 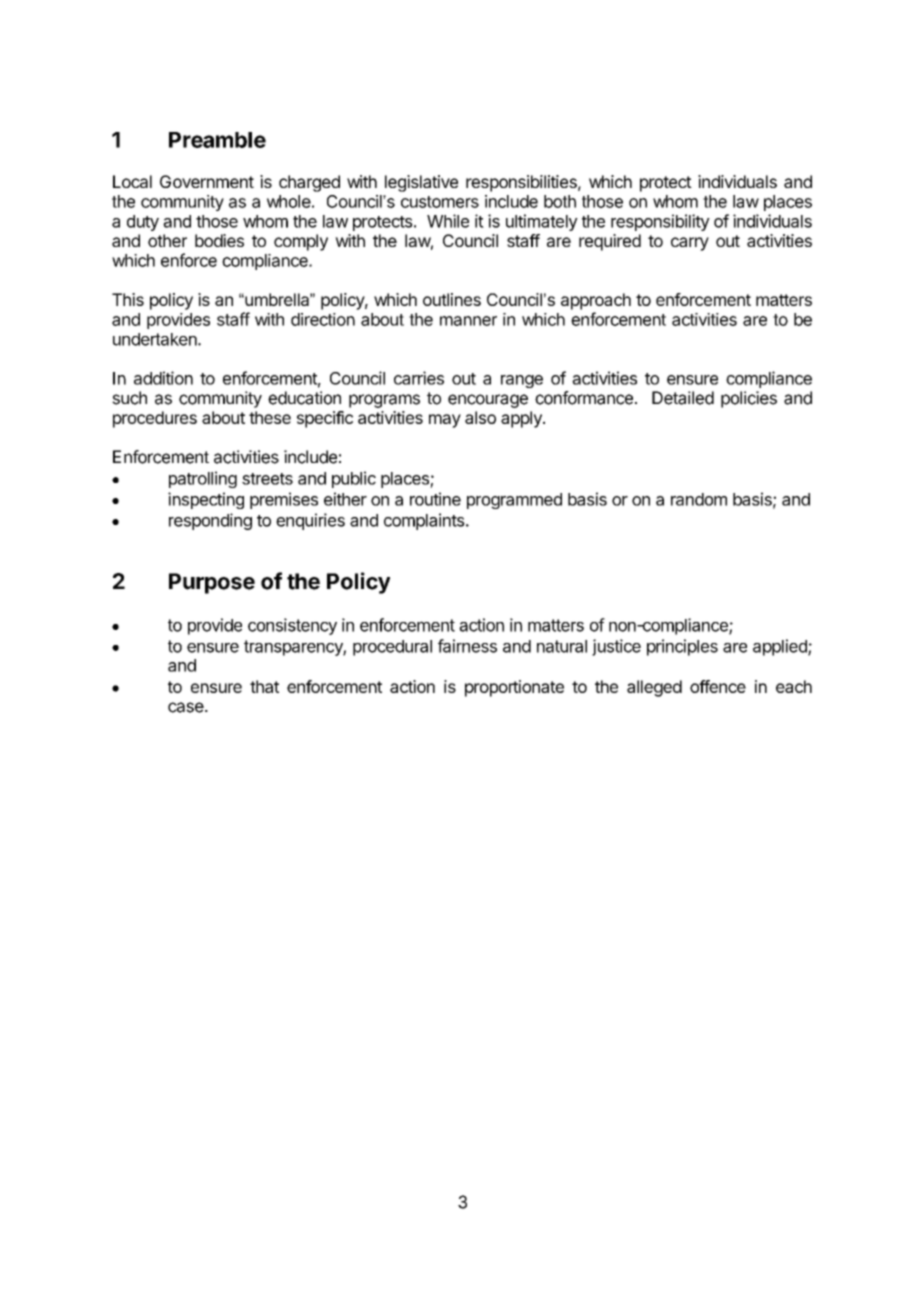 What do you see at coordinates (699, 499) in the page?
I see `random` at bounding box center [699, 499].
